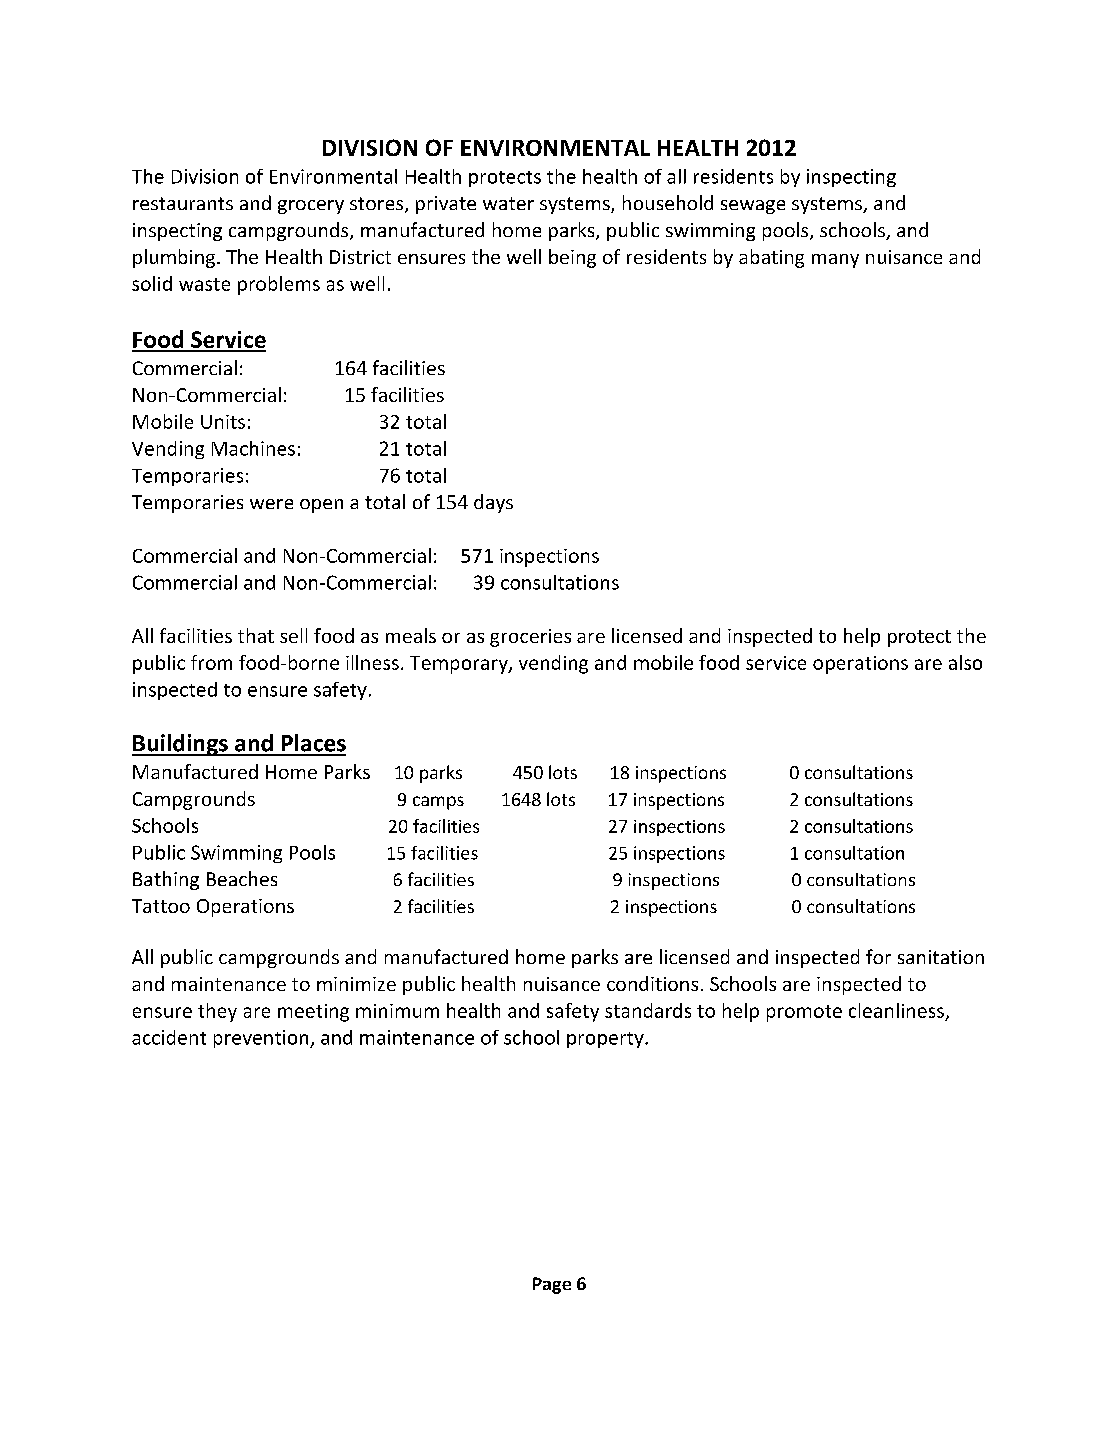 The image size is (1118, 1447). Describe the element at coordinates (438, 803) in the screenshot. I see `camps` at that location.
